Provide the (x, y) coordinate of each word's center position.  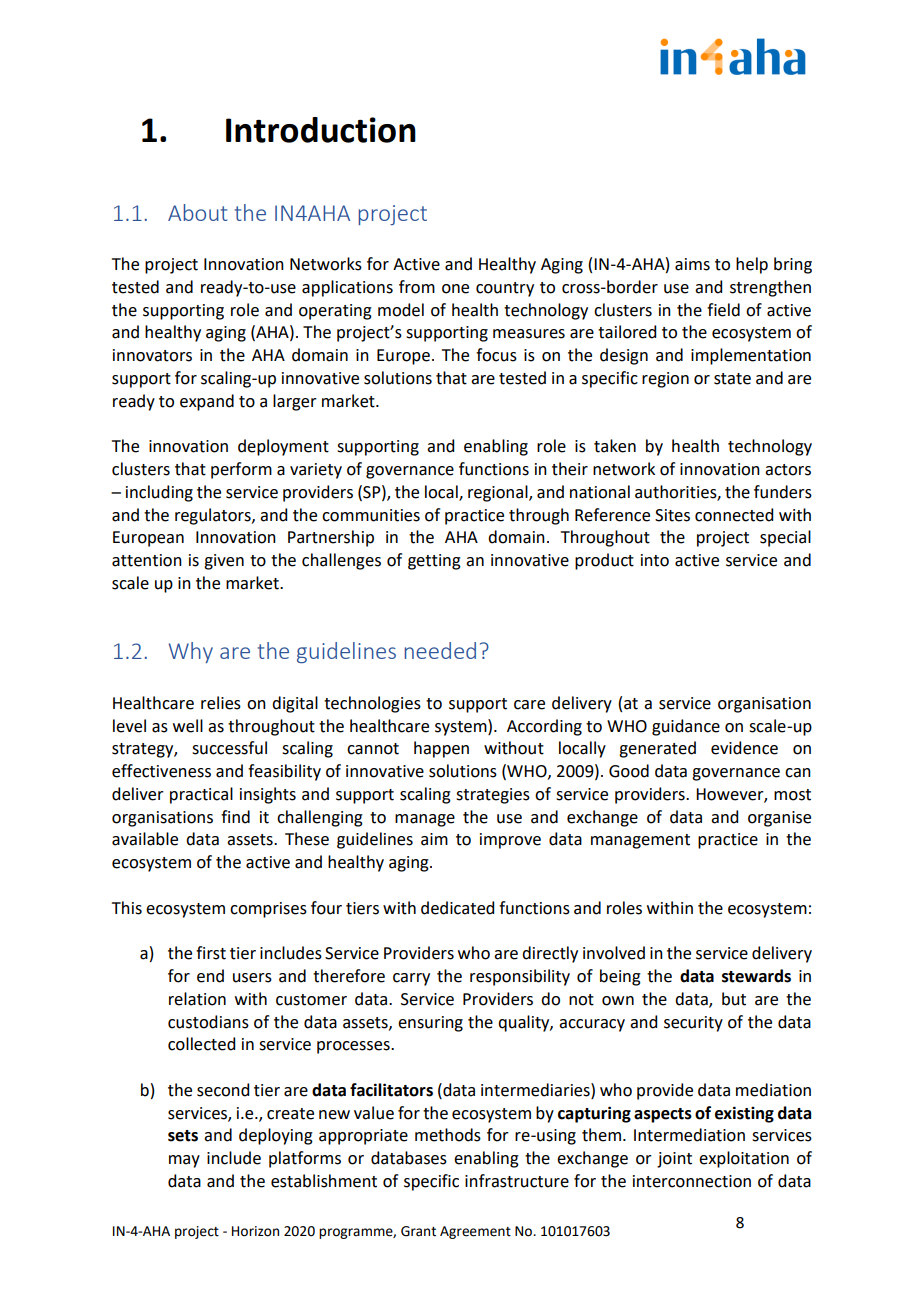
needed (440, 650)
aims (692, 264)
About (197, 212)
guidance (686, 727)
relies (221, 703)
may (184, 1161)
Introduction (321, 130)
